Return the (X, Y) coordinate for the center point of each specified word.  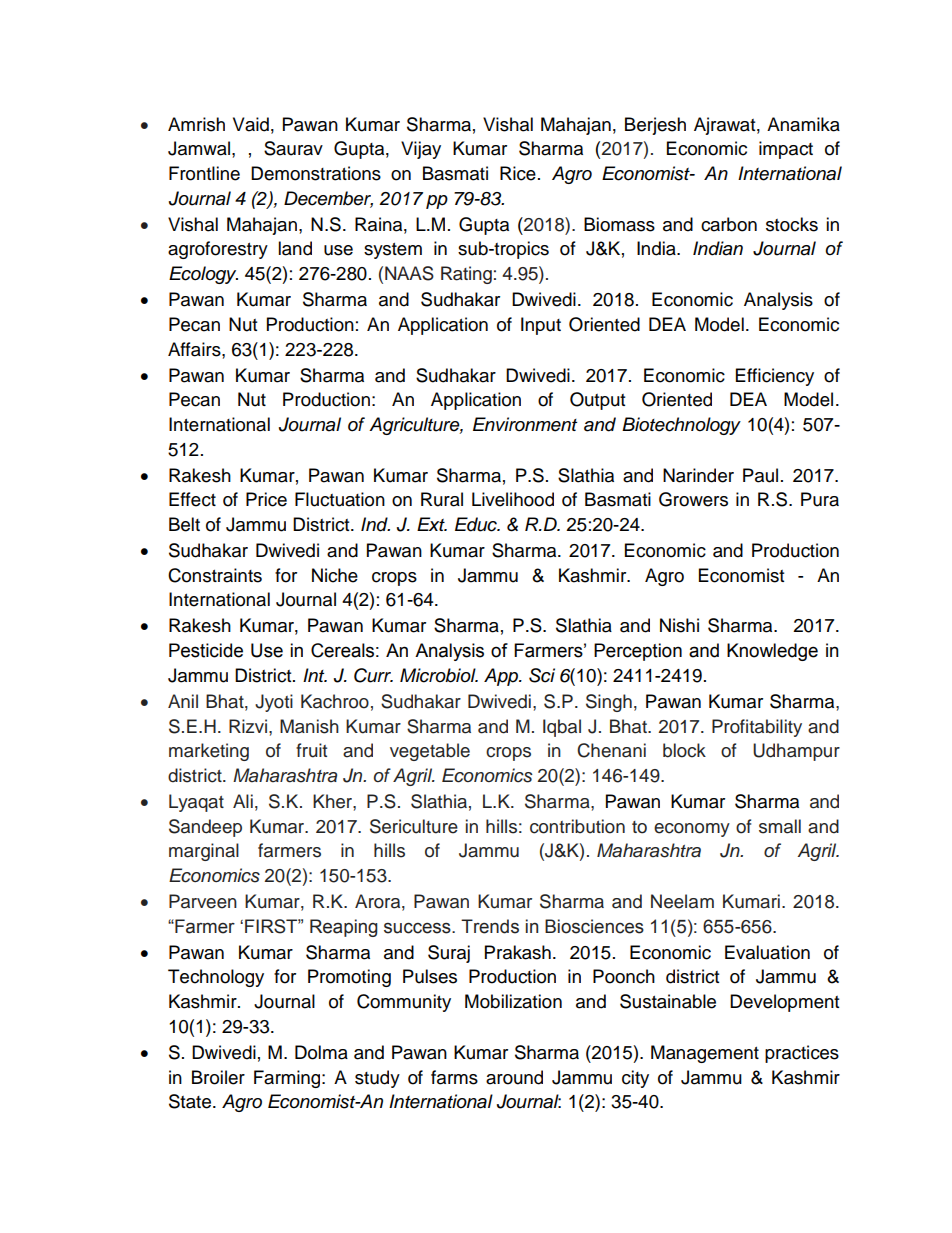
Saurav (293, 148)
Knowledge (772, 652)
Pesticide (206, 650)
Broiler (218, 1077)
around (514, 1077)
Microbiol (439, 675)
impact (786, 150)
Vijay (421, 150)
